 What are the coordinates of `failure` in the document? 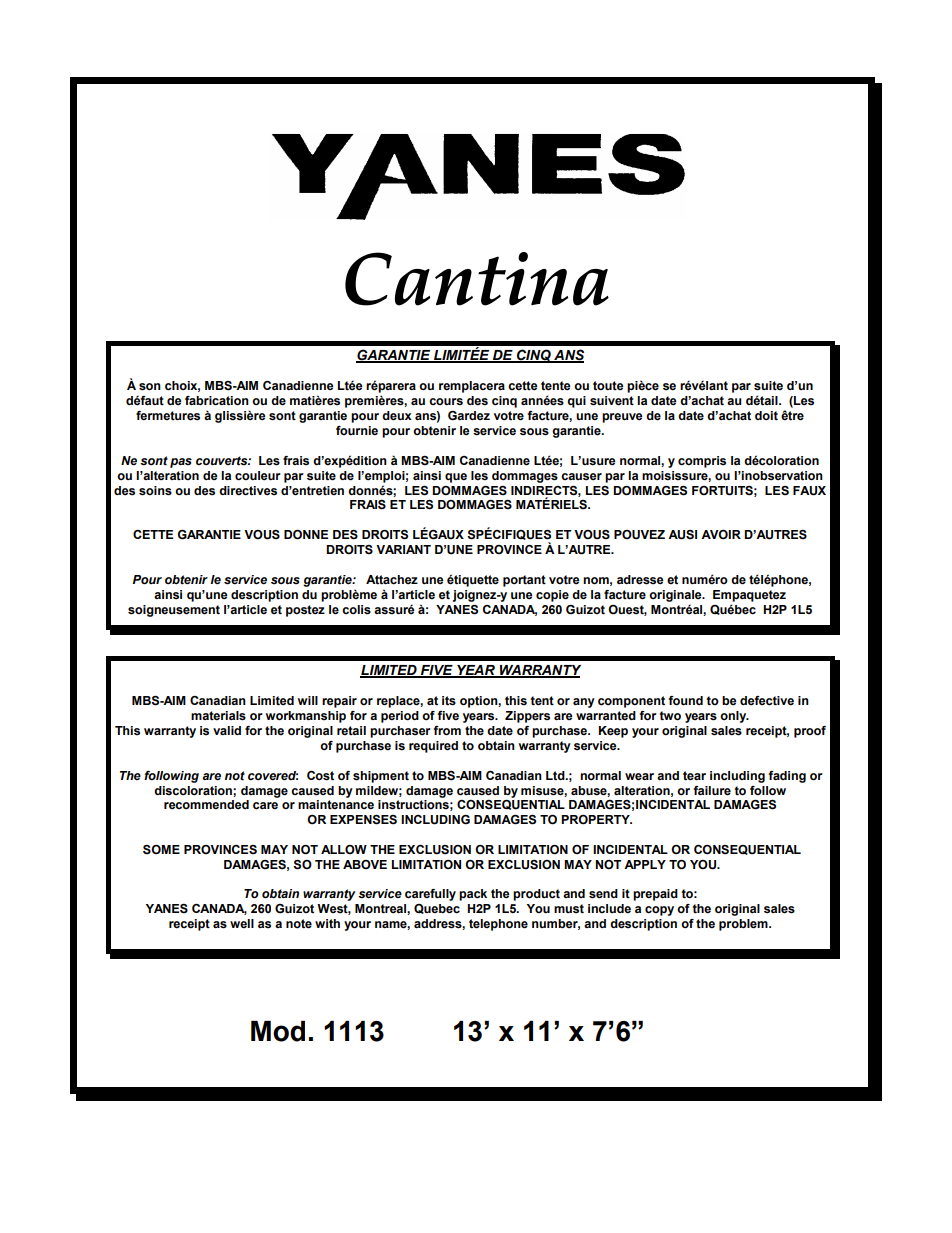 It's located at (712, 791).
